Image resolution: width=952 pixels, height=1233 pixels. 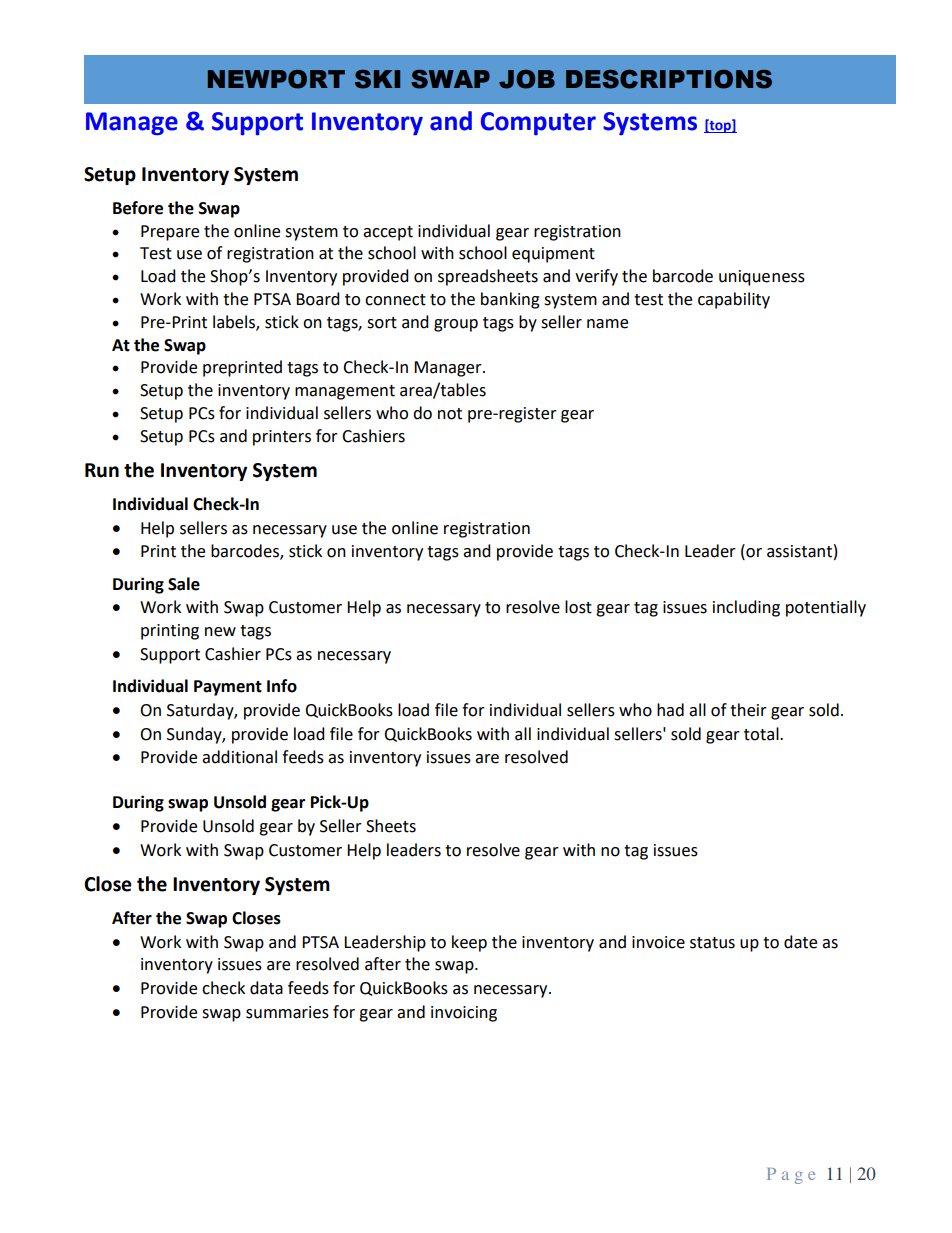 What do you see at coordinates (712, 943) in the screenshot?
I see `status` at bounding box center [712, 943].
